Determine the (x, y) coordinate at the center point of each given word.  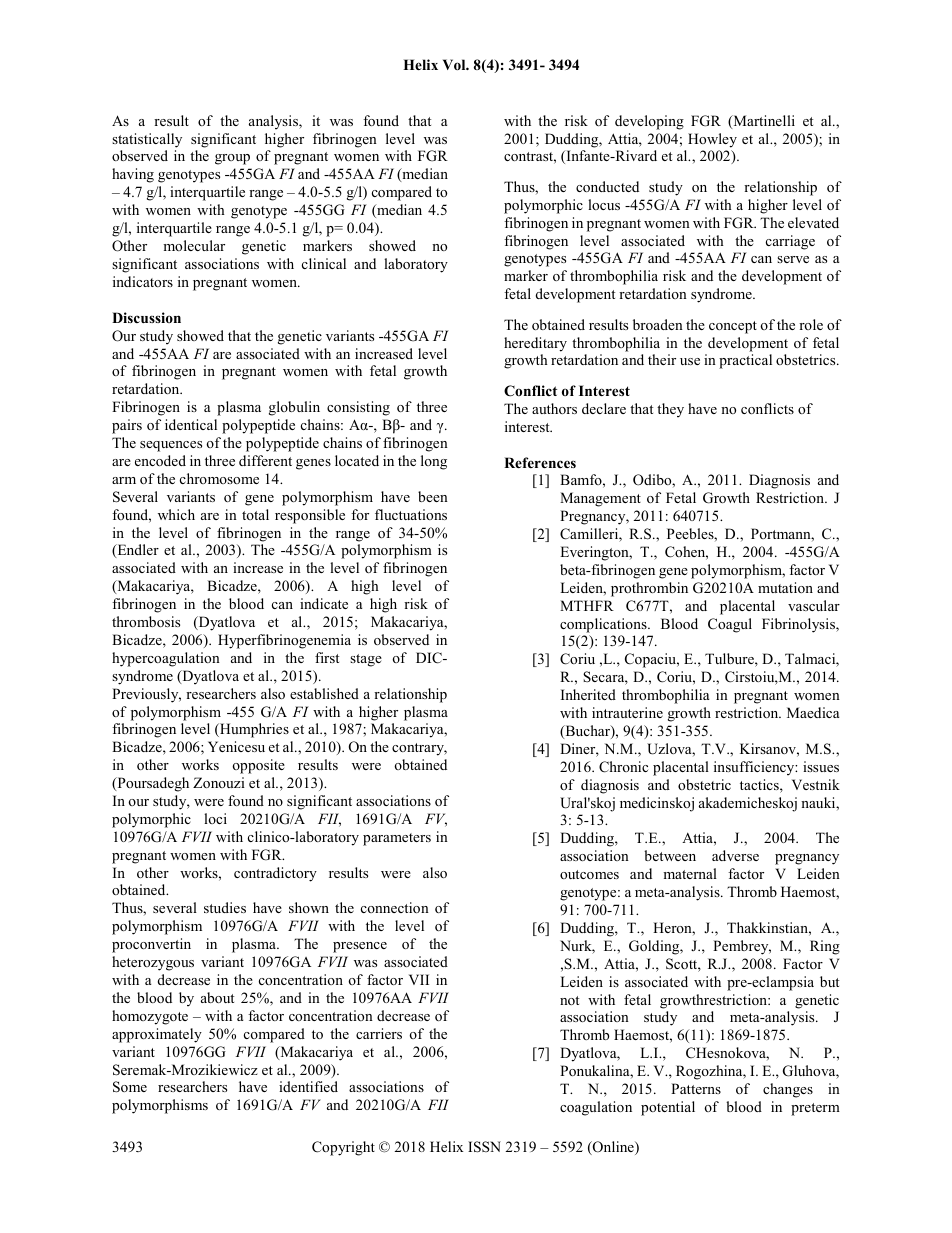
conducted (607, 186)
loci (215, 818)
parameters (397, 839)
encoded (160, 460)
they (670, 410)
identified (308, 1086)
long (434, 462)
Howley (712, 140)
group (232, 159)
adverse (735, 855)
